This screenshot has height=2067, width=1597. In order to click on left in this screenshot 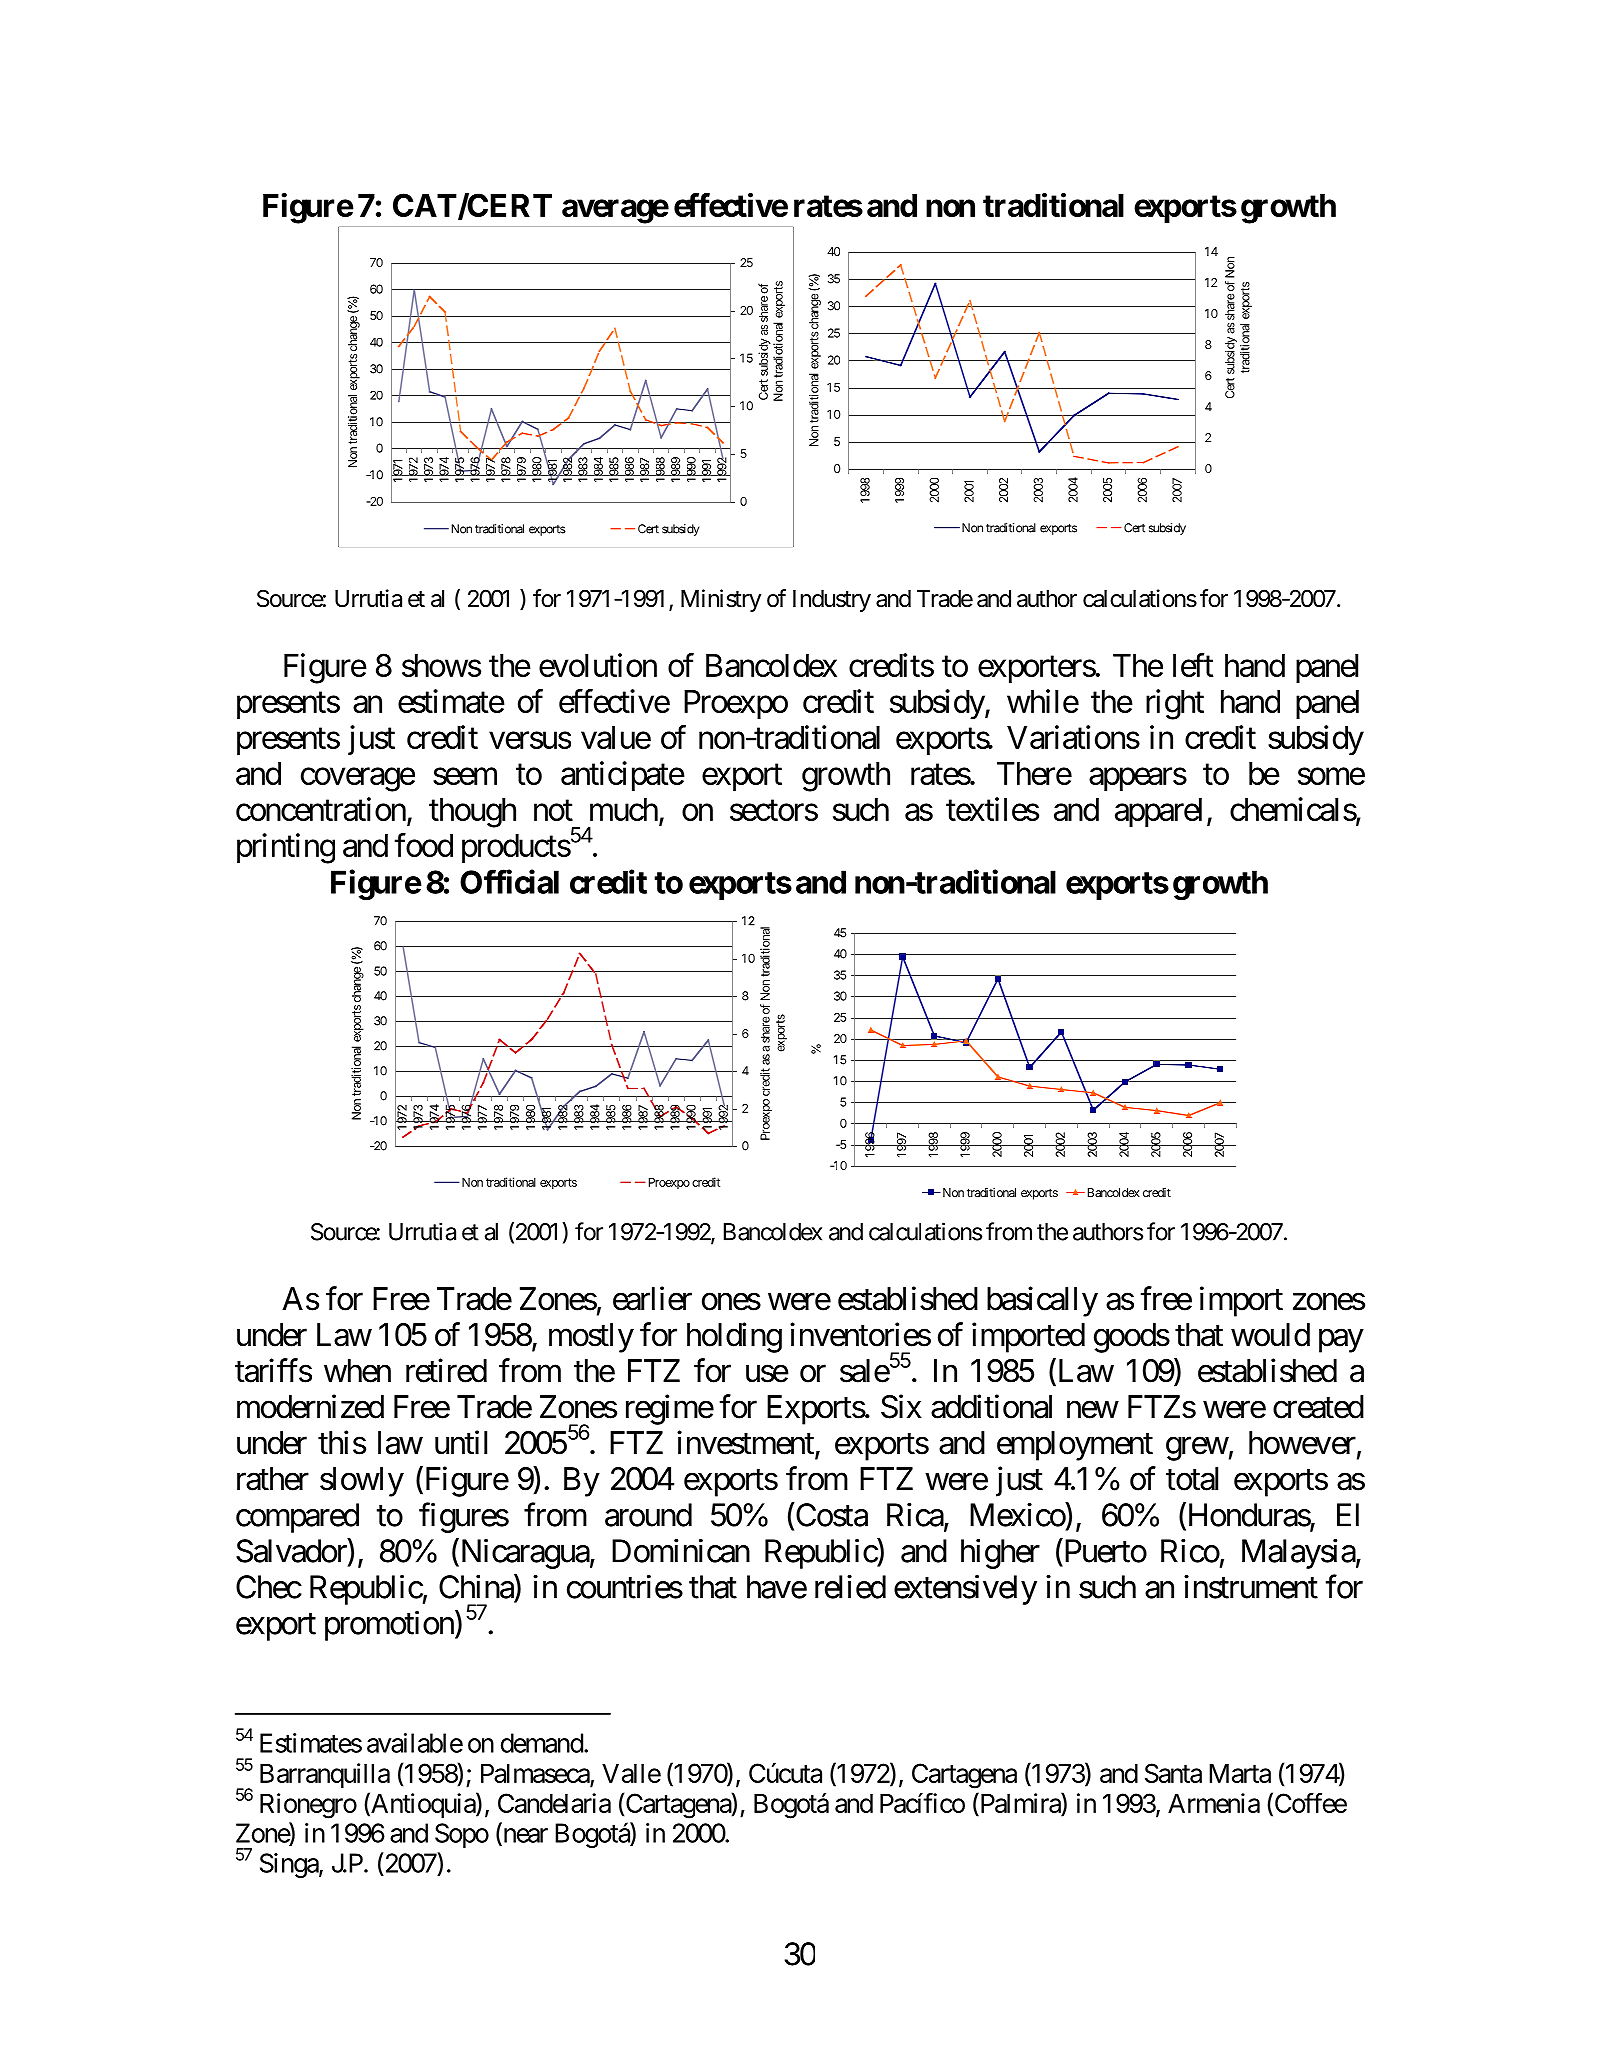, I will do `click(1193, 665)`.
